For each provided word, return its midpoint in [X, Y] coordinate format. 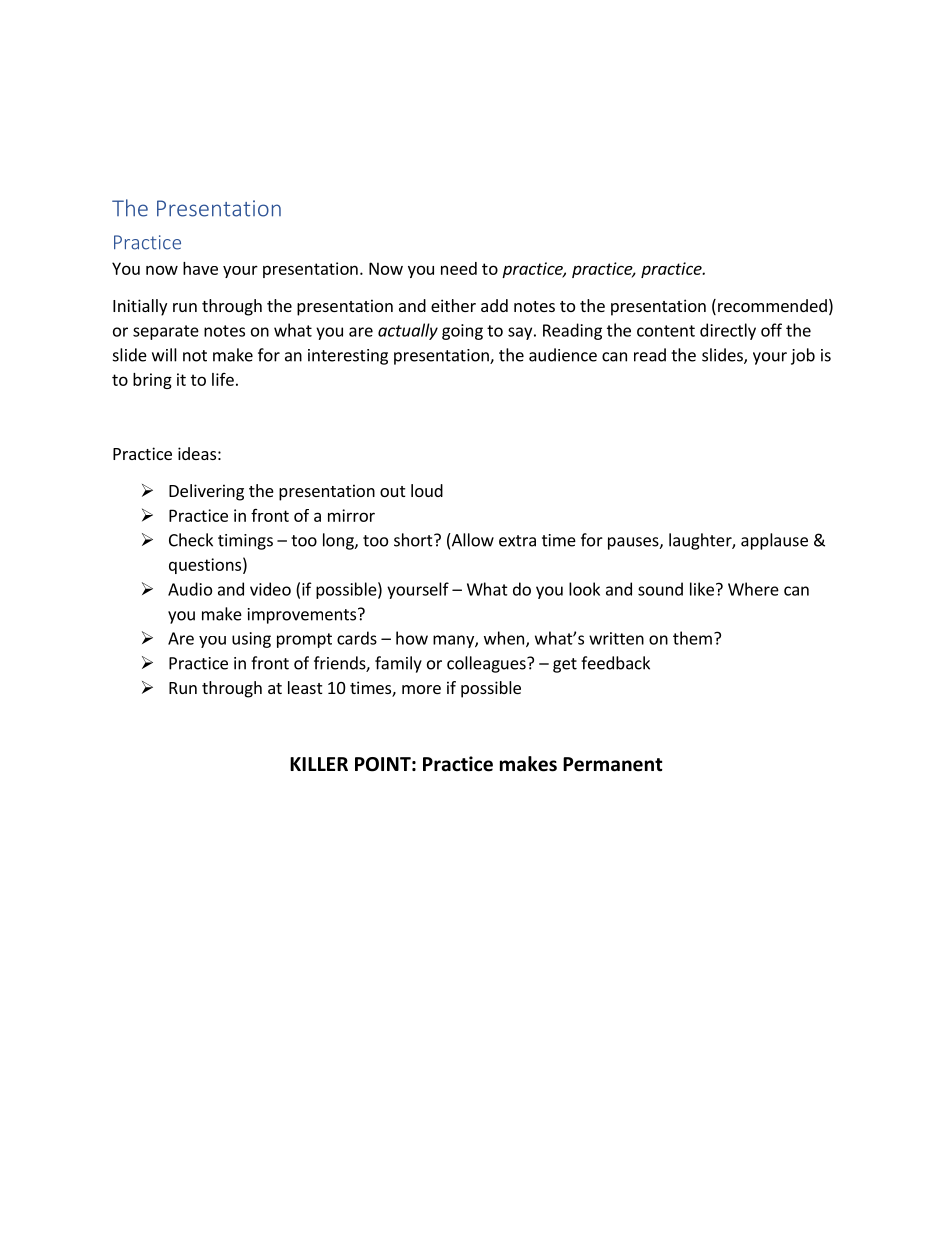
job [803, 356]
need [459, 268]
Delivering [206, 492]
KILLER [319, 764]
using [251, 640]
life [223, 379]
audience [563, 355]
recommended [772, 305]
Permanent [613, 764]
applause [774, 541]
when [504, 638]
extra [517, 541]
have [200, 268]
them [692, 638]
